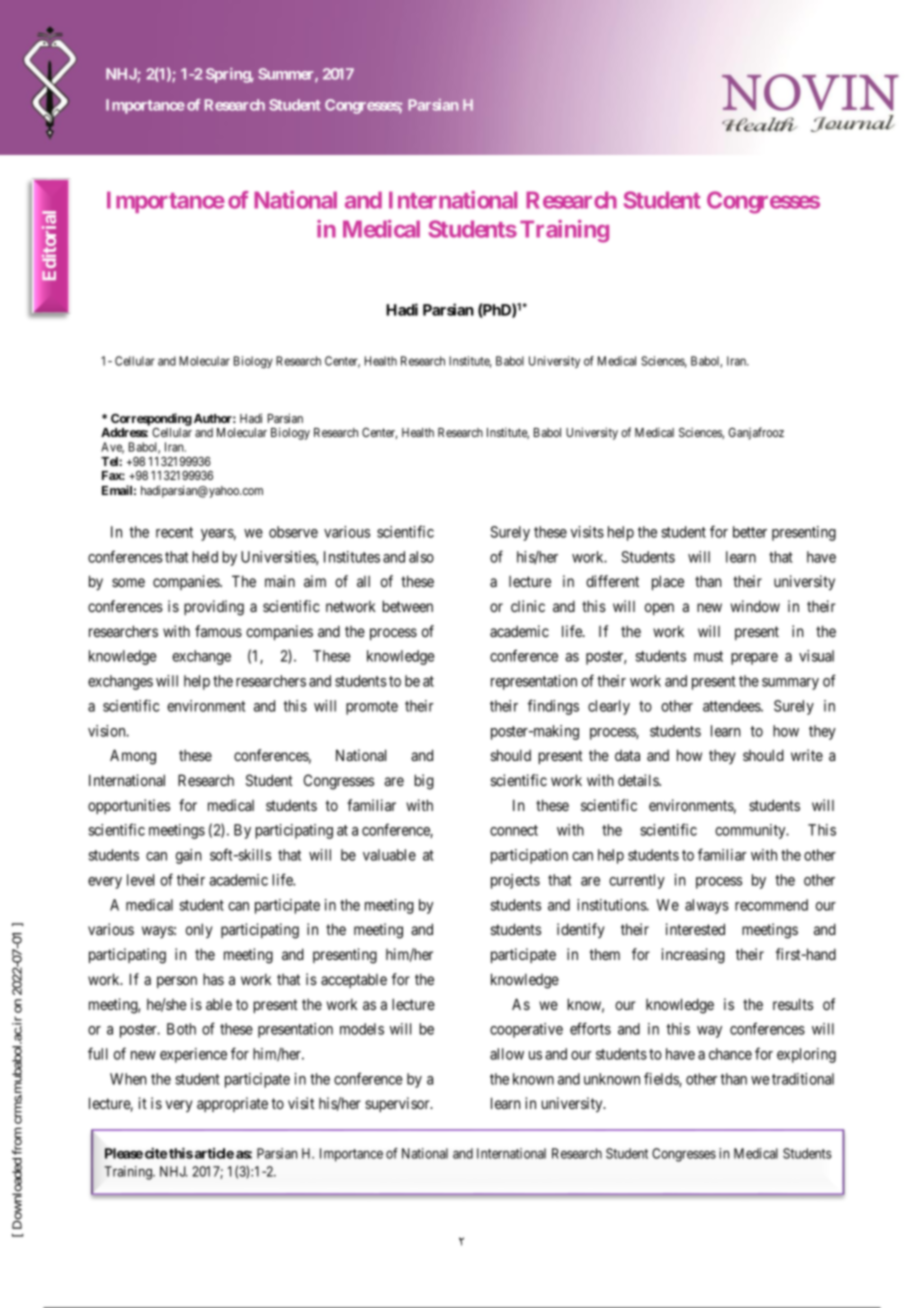 The image size is (924, 1308). What do you see at coordinates (421, 557) in the screenshot?
I see `also` at bounding box center [421, 557].
